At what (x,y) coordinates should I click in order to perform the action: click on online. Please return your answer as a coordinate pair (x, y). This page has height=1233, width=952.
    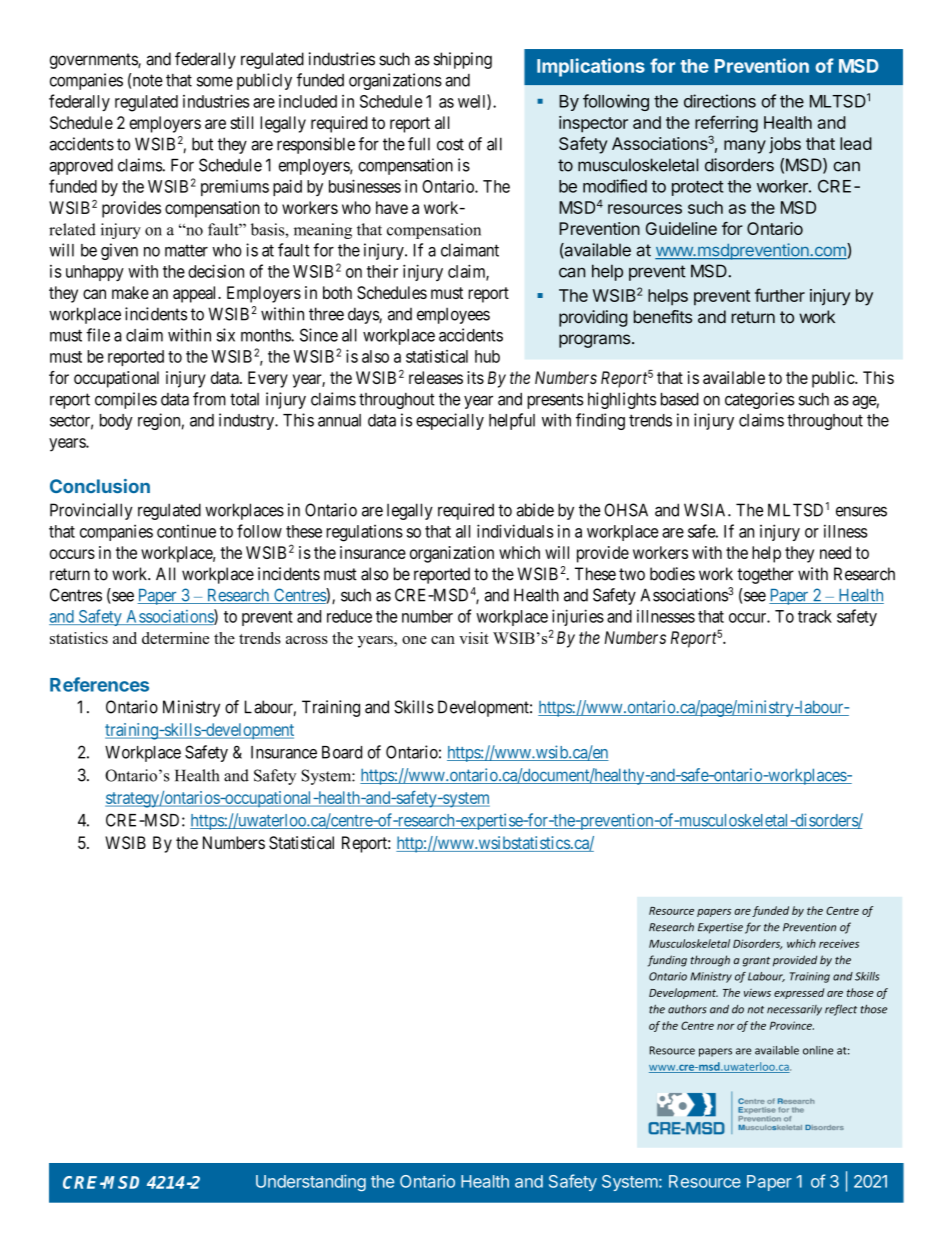
    Looking at the image, I should click on (818, 1050).
